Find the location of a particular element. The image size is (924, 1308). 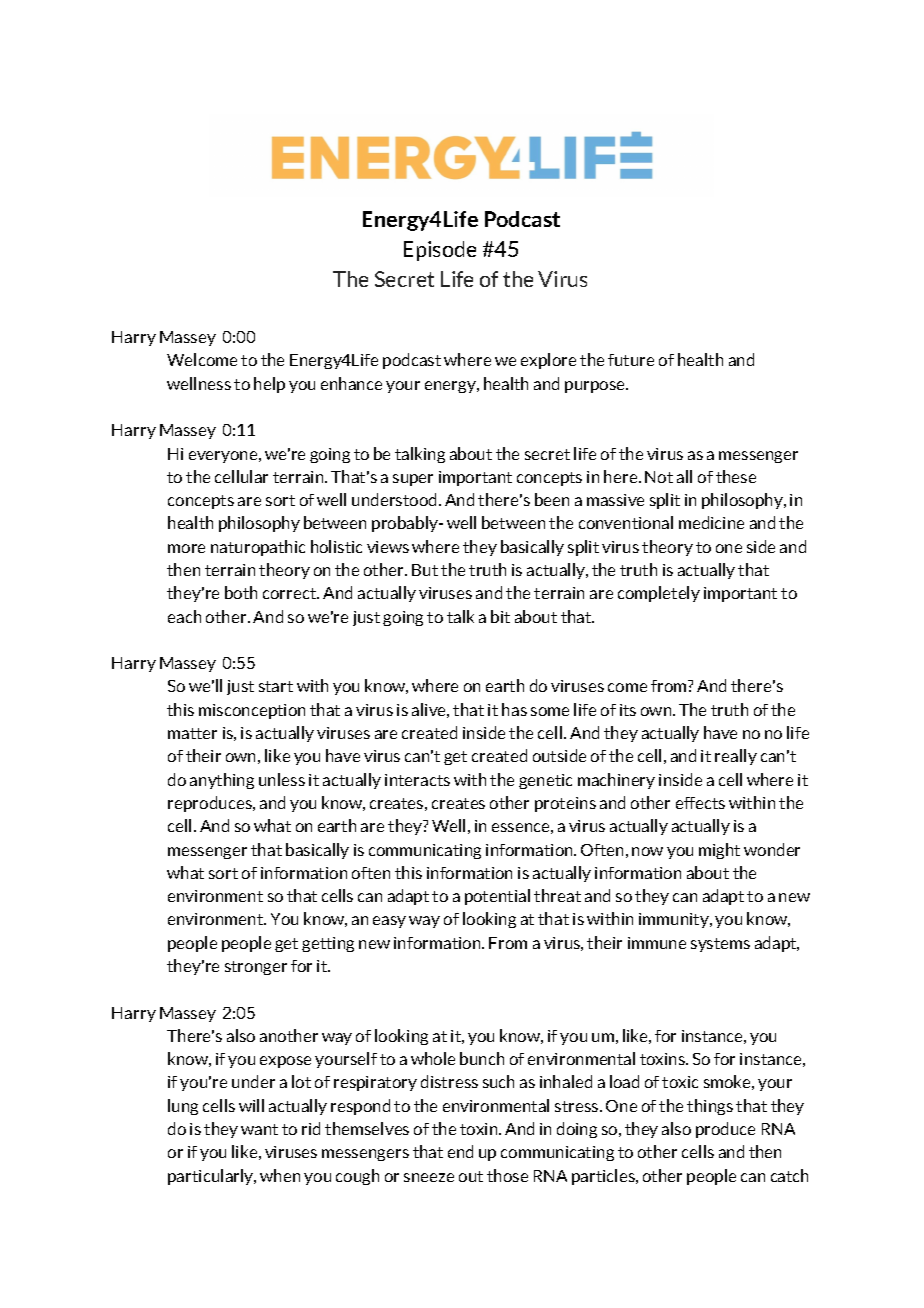

naturopathic is located at coordinates (258, 548).
